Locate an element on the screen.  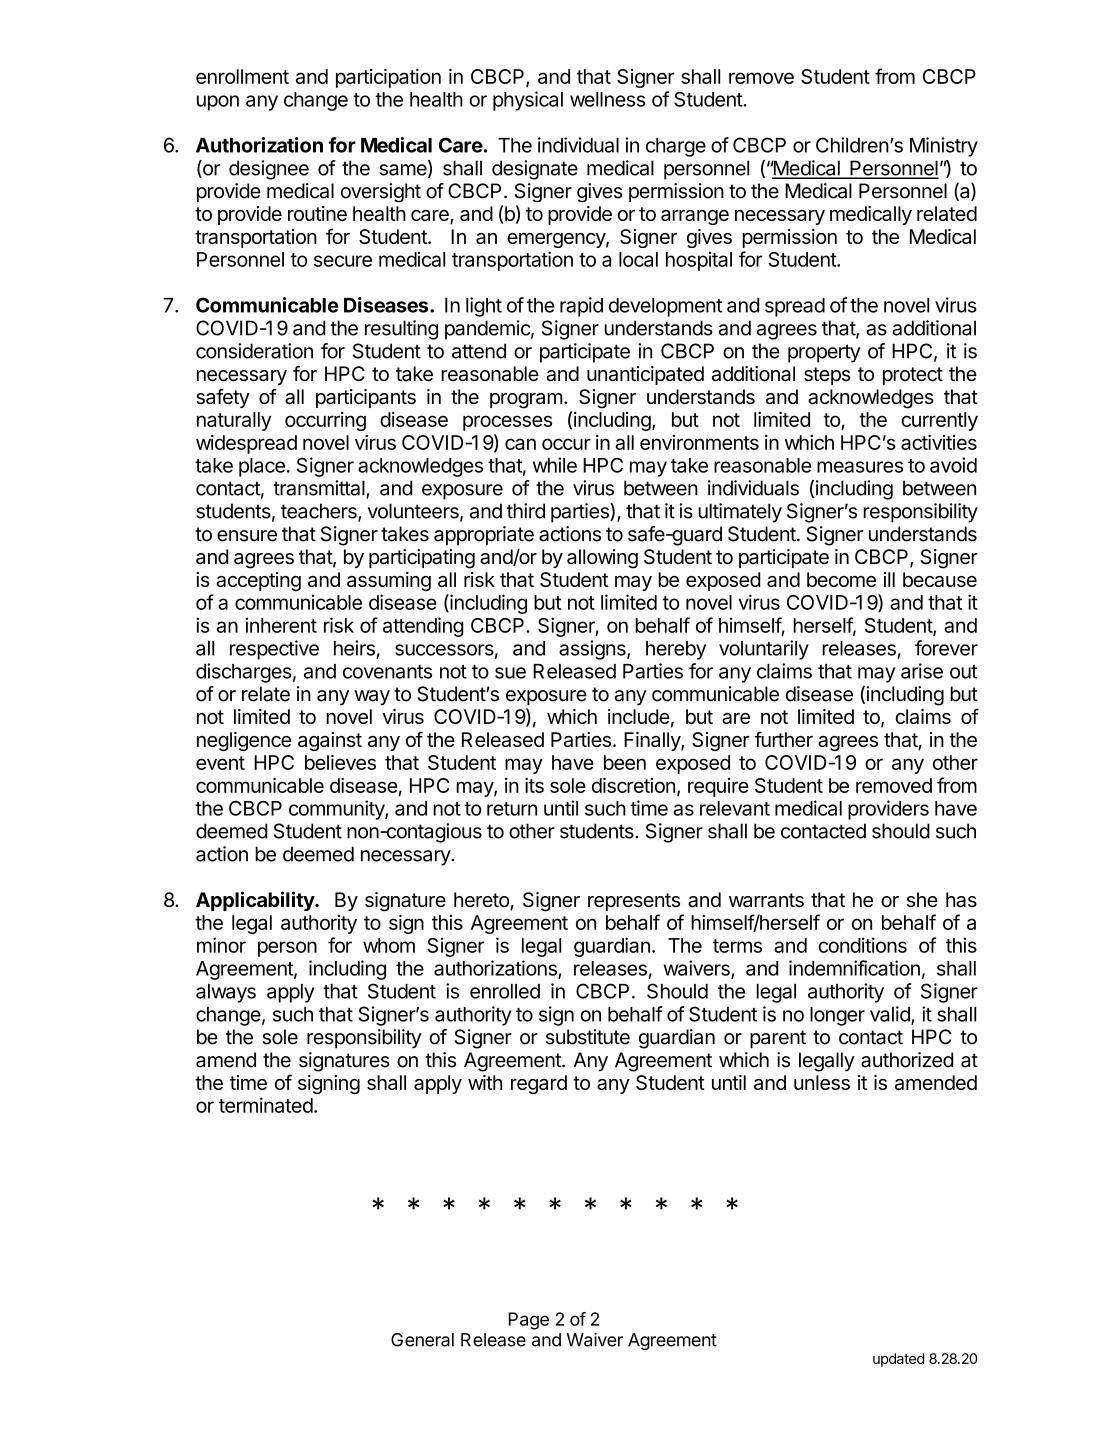
wellness is located at coordinates (607, 99).
